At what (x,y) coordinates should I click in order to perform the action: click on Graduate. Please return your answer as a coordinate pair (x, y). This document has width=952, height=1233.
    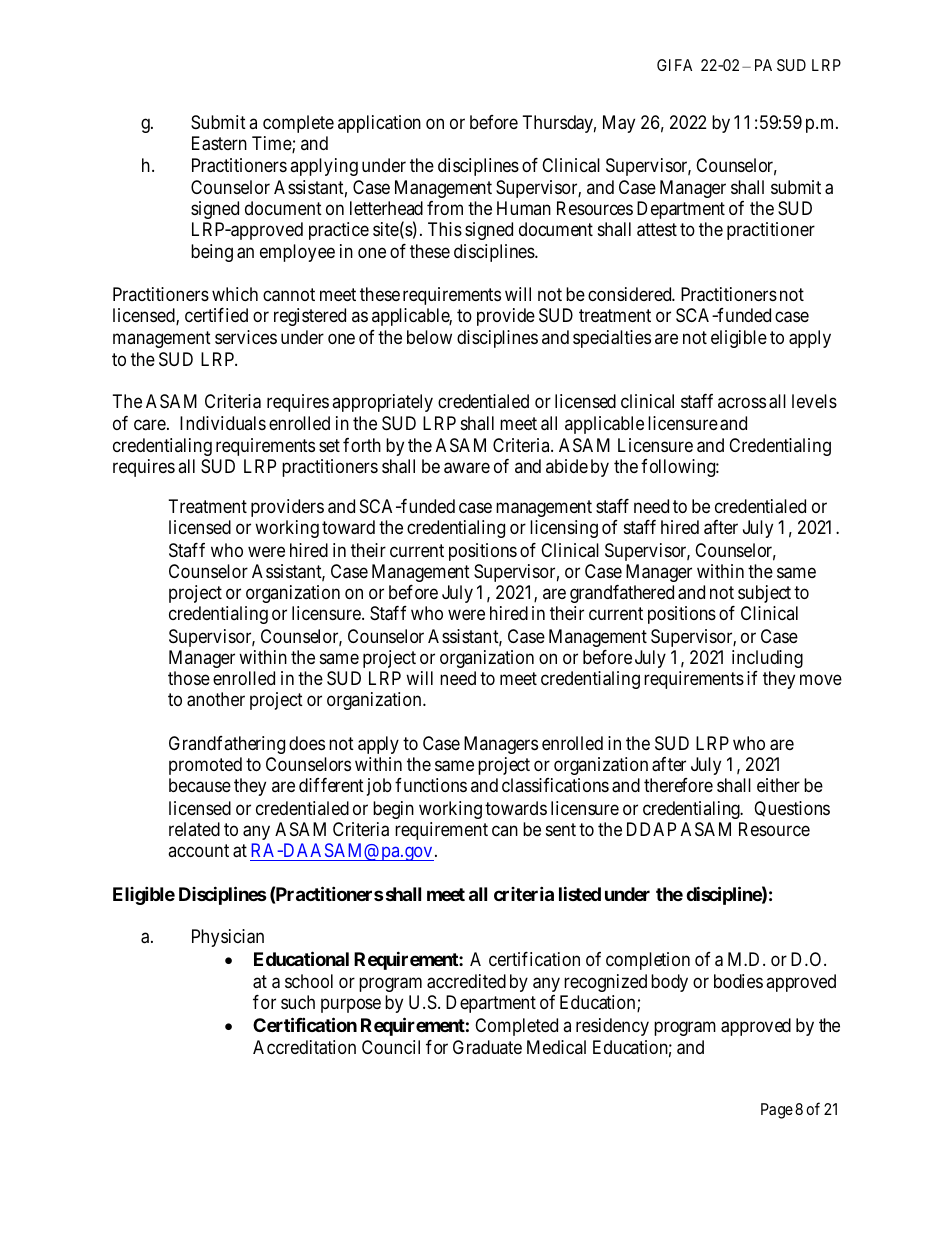
    Looking at the image, I should click on (487, 1047).
